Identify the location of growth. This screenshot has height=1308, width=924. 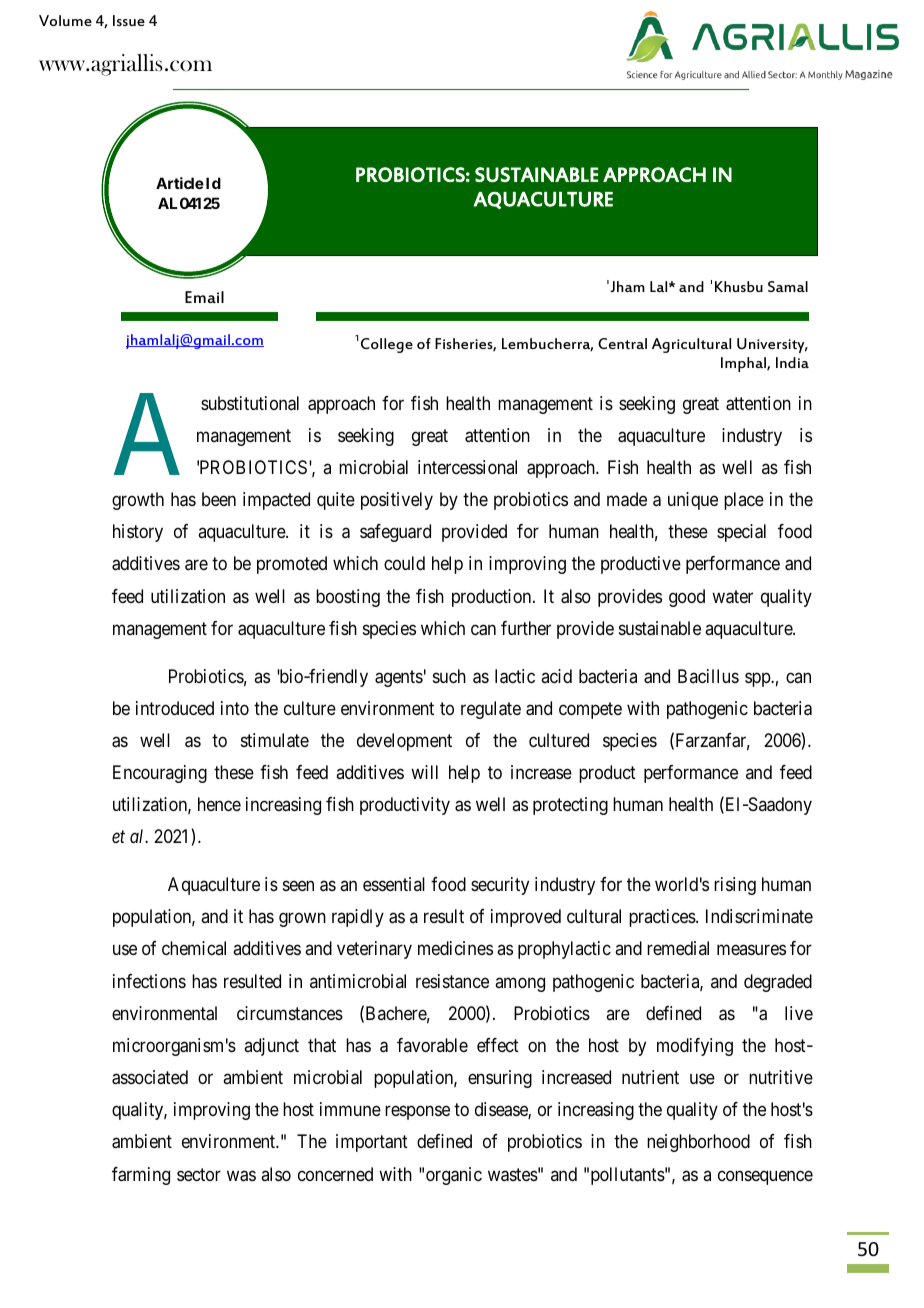
(138, 501).
